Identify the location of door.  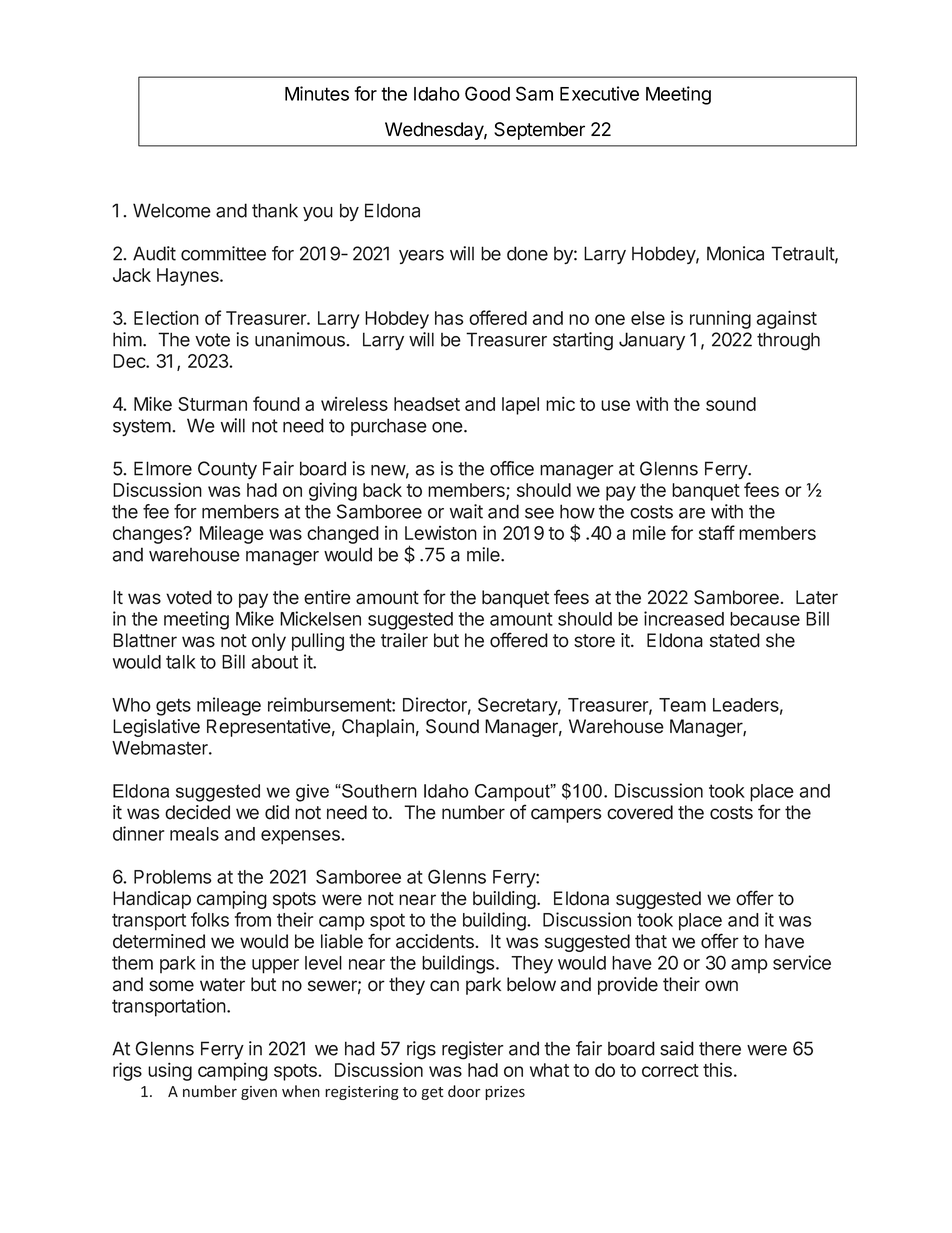
(464, 1091).
